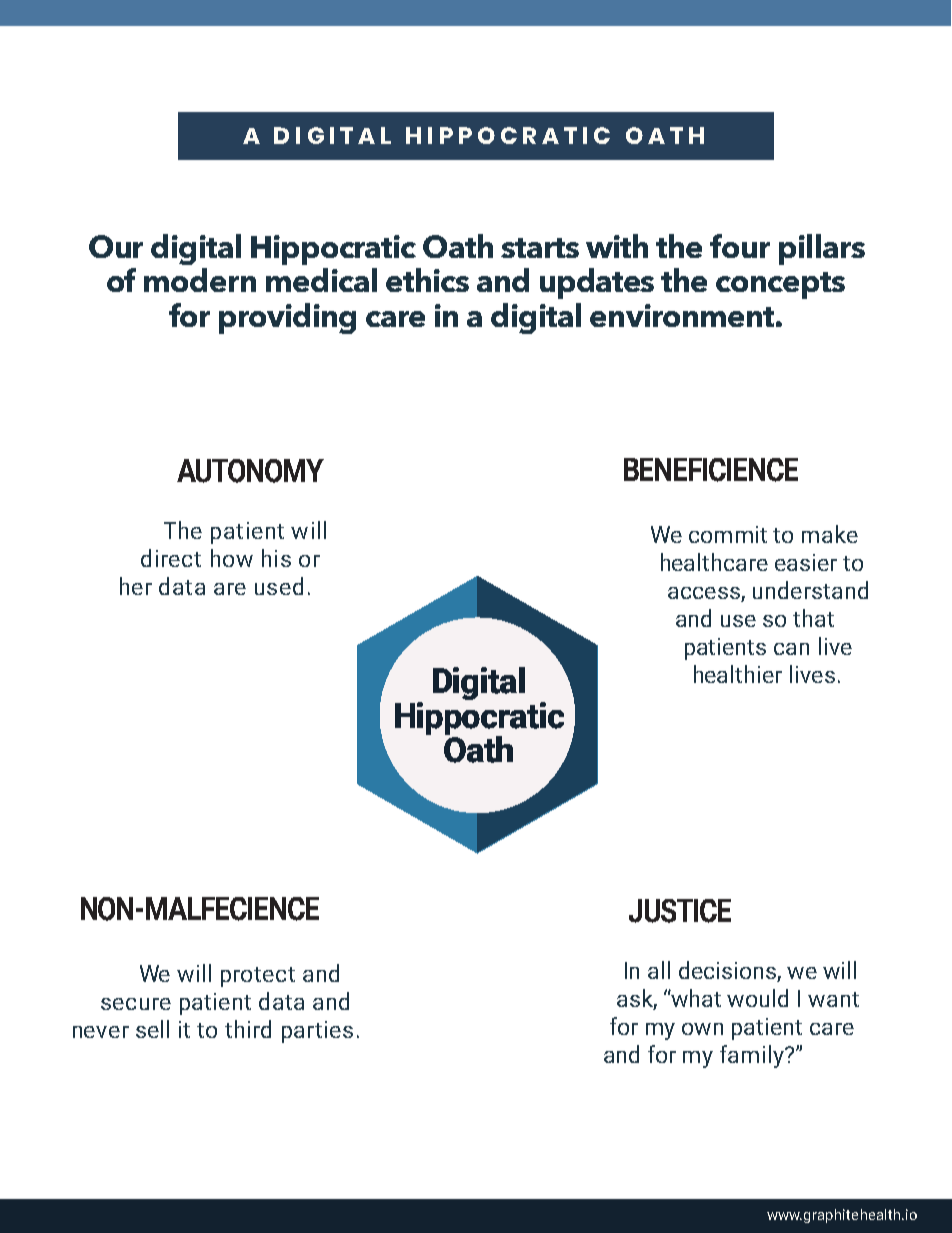 This page has width=952, height=1233. What do you see at coordinates (740, 246) in the page?
I see `four` at bounding box center [740, 246].
